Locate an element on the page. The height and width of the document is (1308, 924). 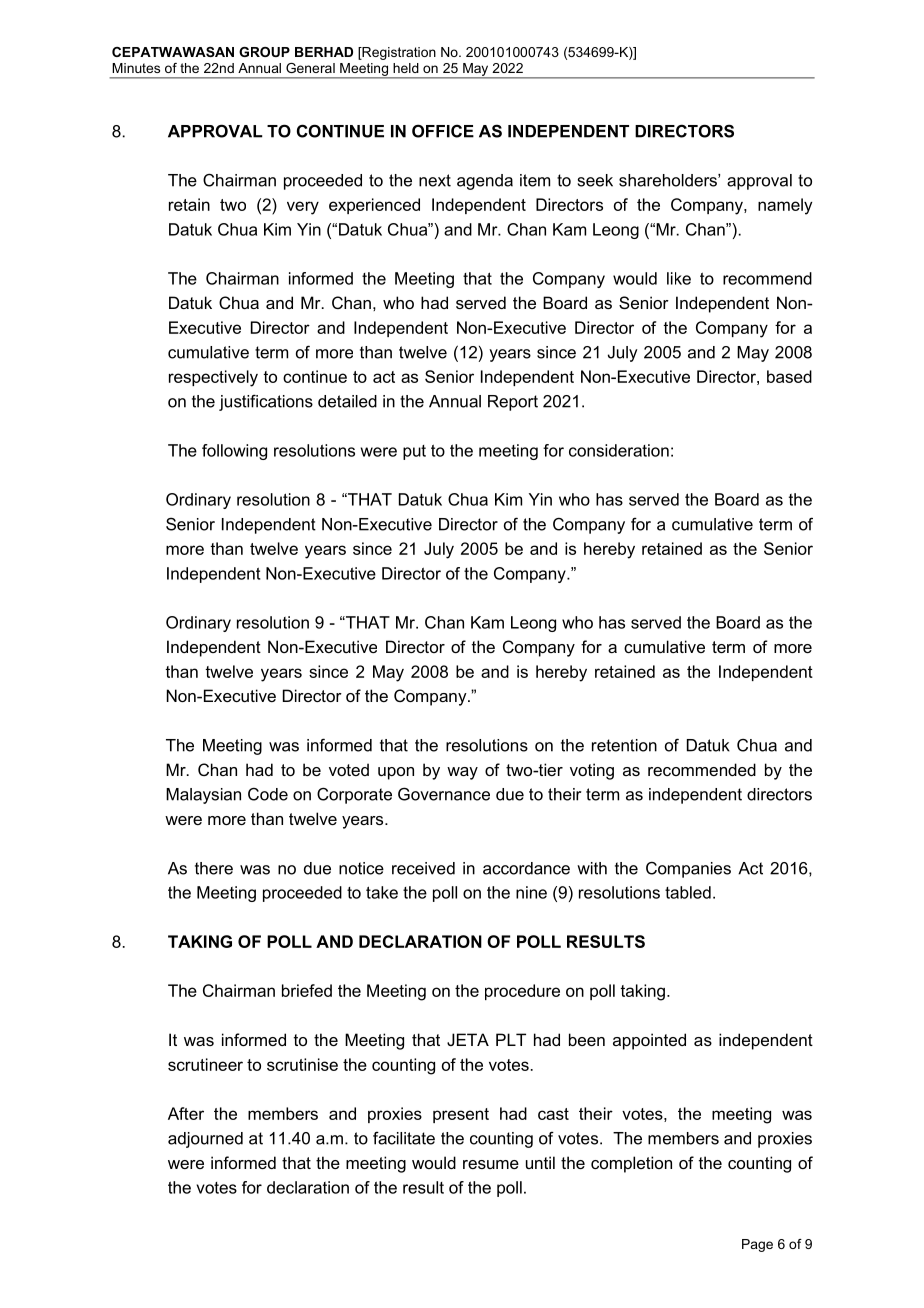
OFFICE is located at coordinates (443, 131).
